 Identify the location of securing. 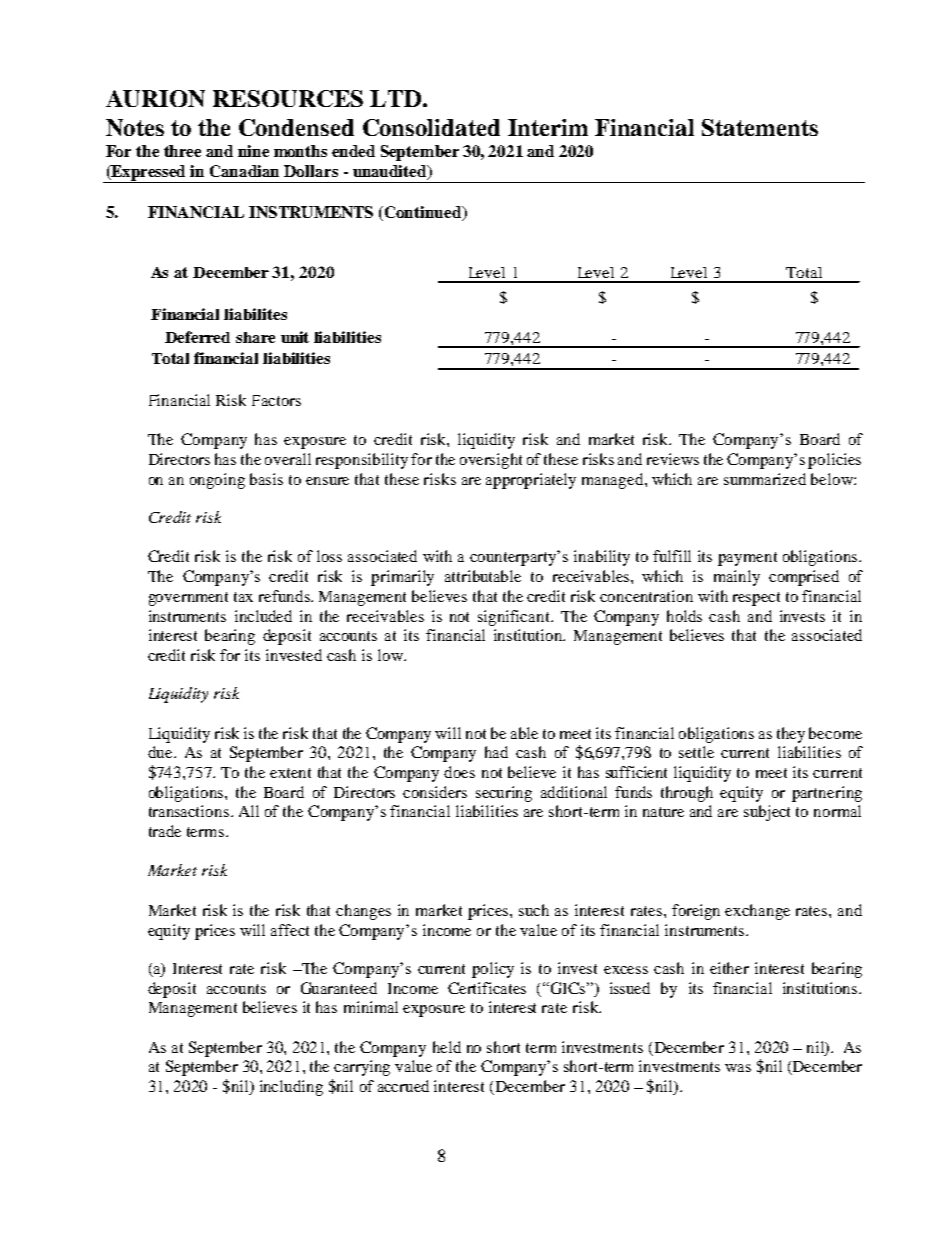
(504, 794).
